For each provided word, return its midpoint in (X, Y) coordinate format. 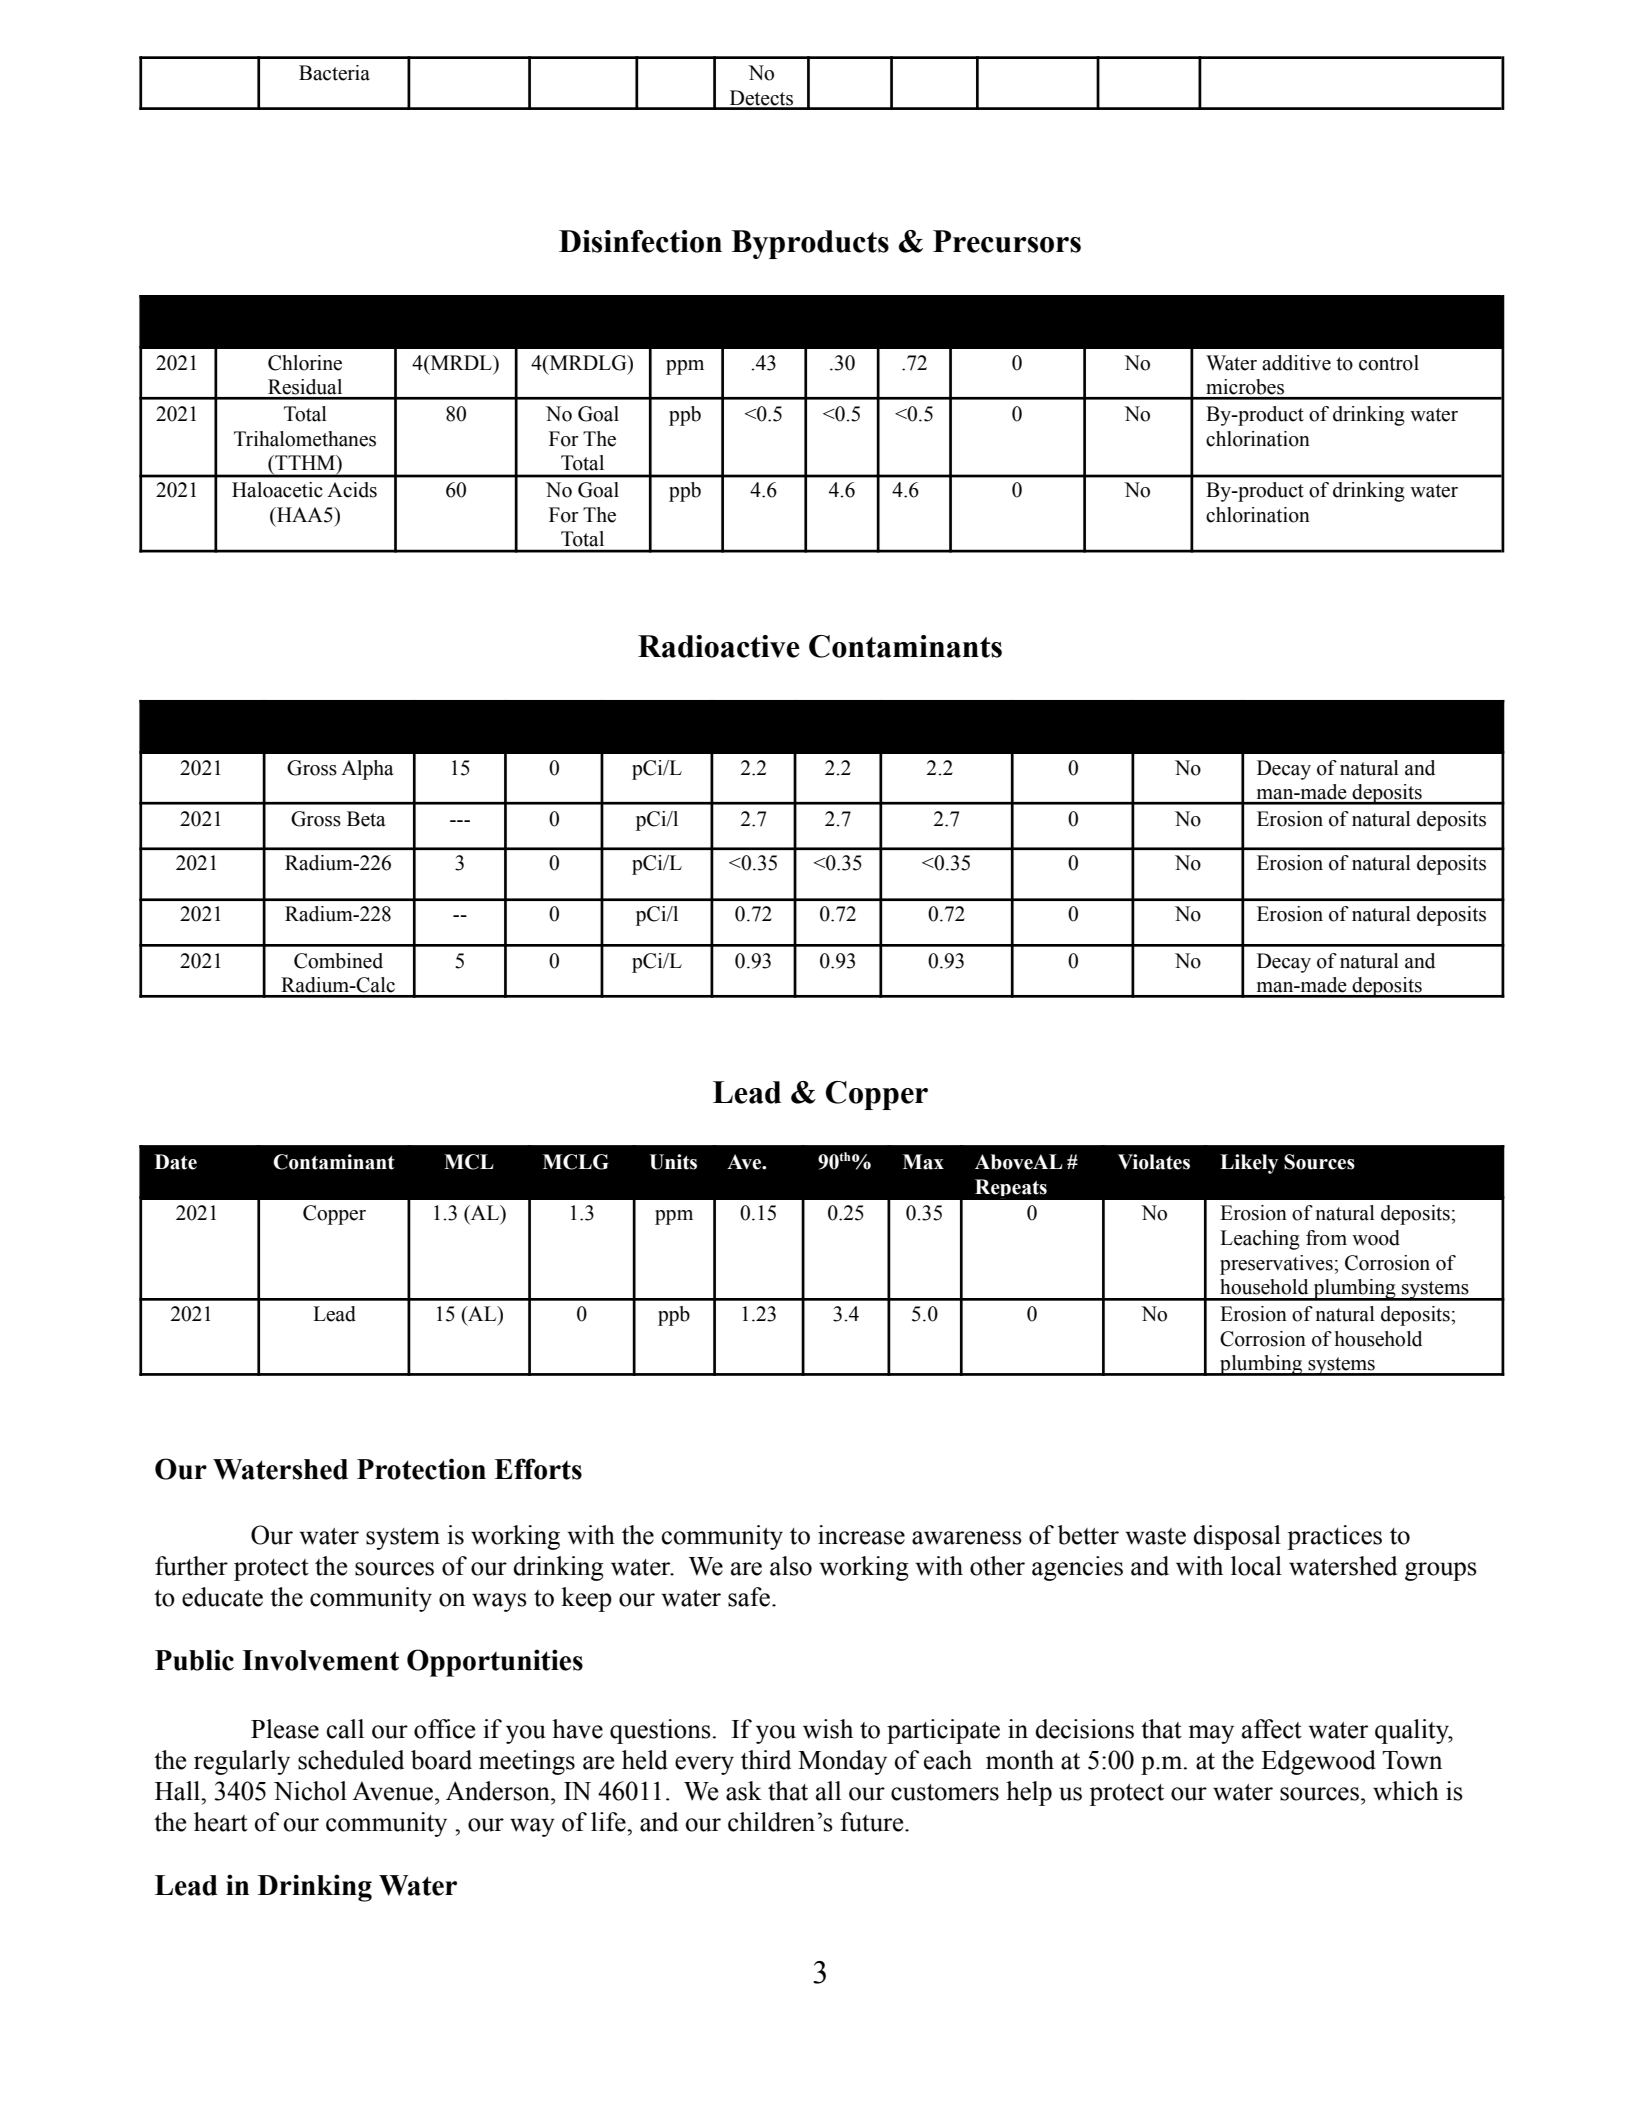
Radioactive (719, 646)
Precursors (1007, 241)
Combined (338, 961)
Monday (842, 1762)
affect (1272, 1729)
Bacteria (334, 73)
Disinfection (640, 241)
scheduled (351, 1760)
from (1326, 1238)
